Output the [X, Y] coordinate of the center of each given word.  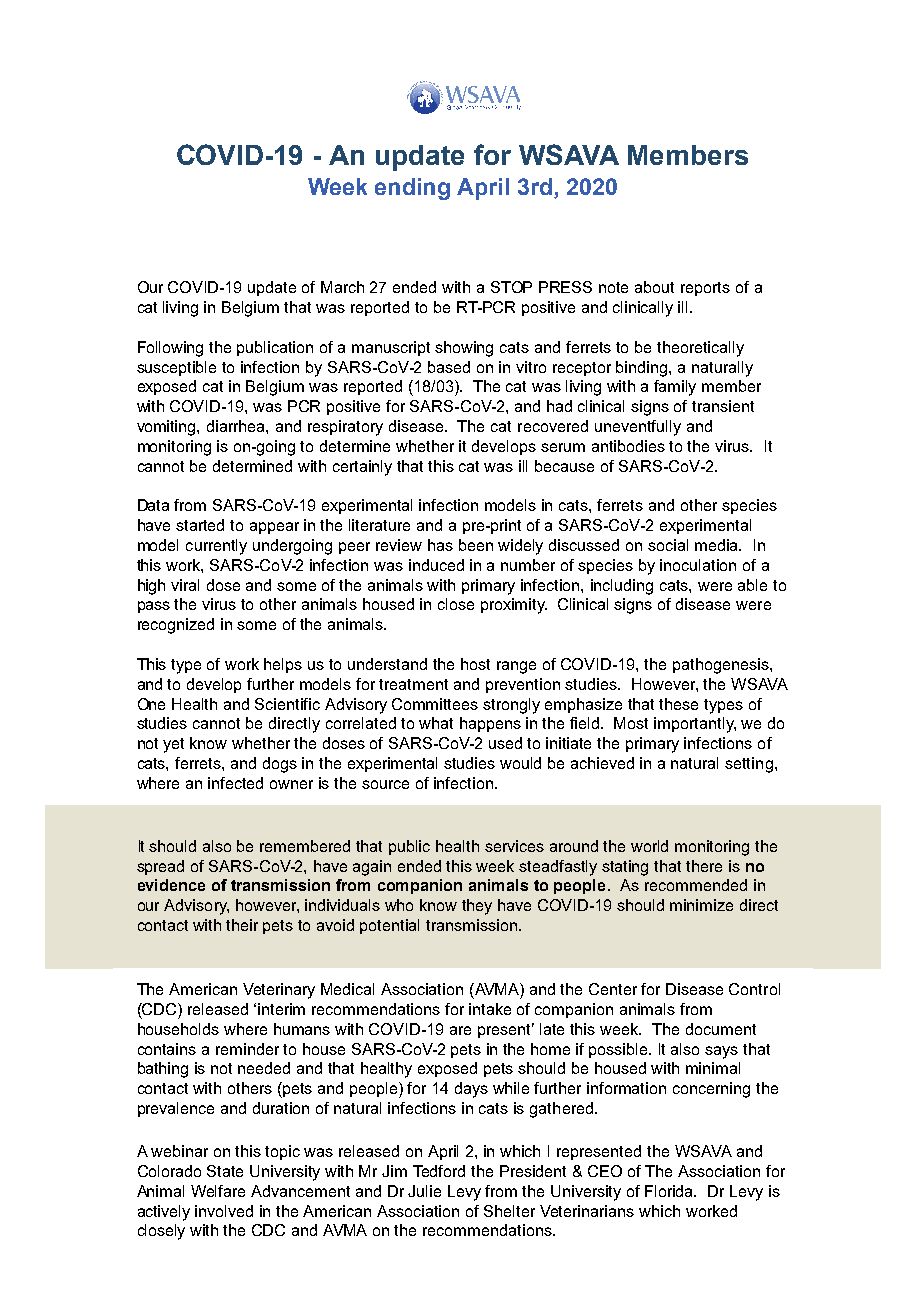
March [342, 287]
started [200, 525]
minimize [701, 905]
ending [412, 189]
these [678, 704]
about [654, 287]
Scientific [287, 704]
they [477, 907]
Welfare [218, 1191]
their [242, 925]
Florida [670, 1191]
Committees [435, 704]
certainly [362, 468]
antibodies [628, 446]
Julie [424, 1191]
